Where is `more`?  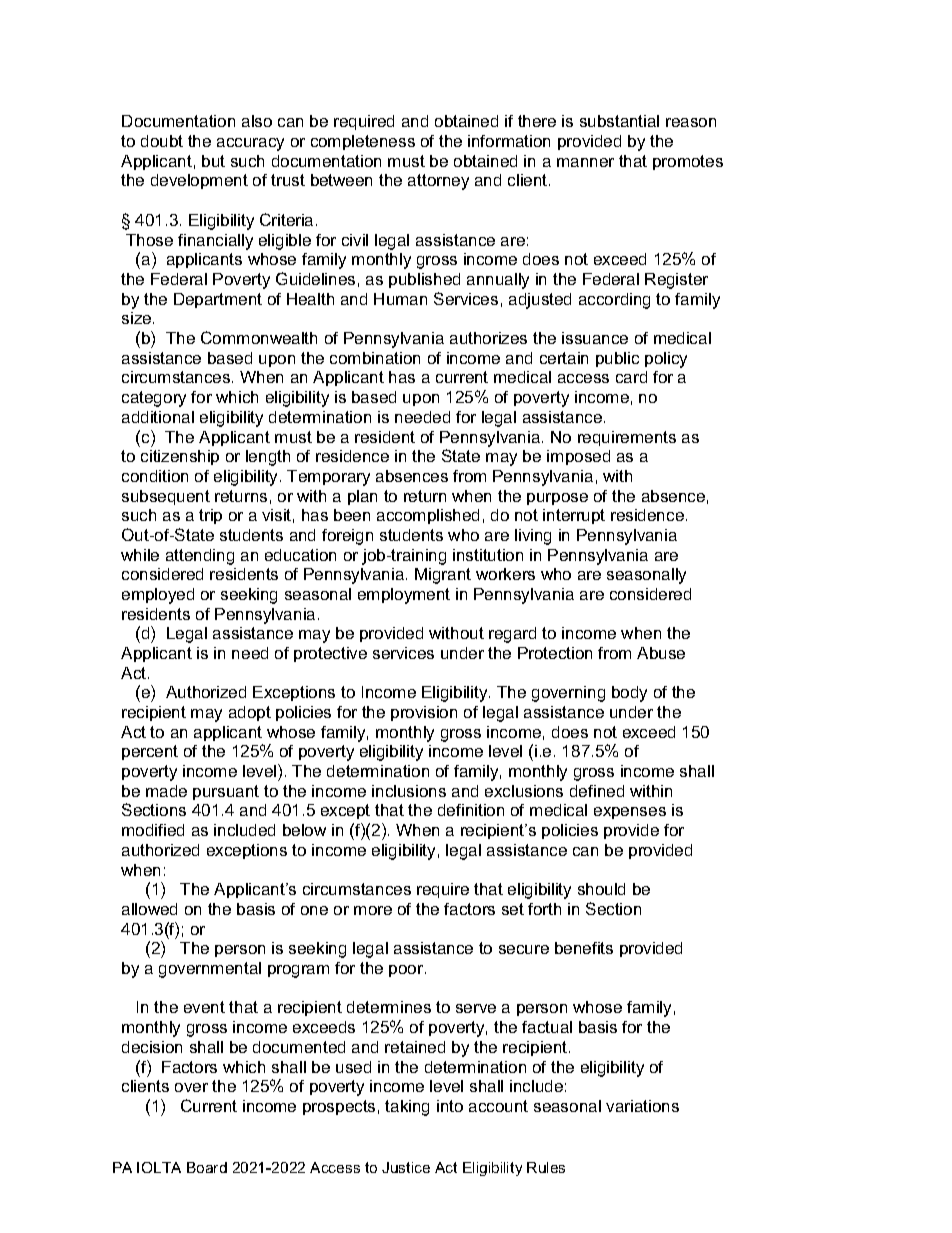 more is located at coordinates (373, 910).
